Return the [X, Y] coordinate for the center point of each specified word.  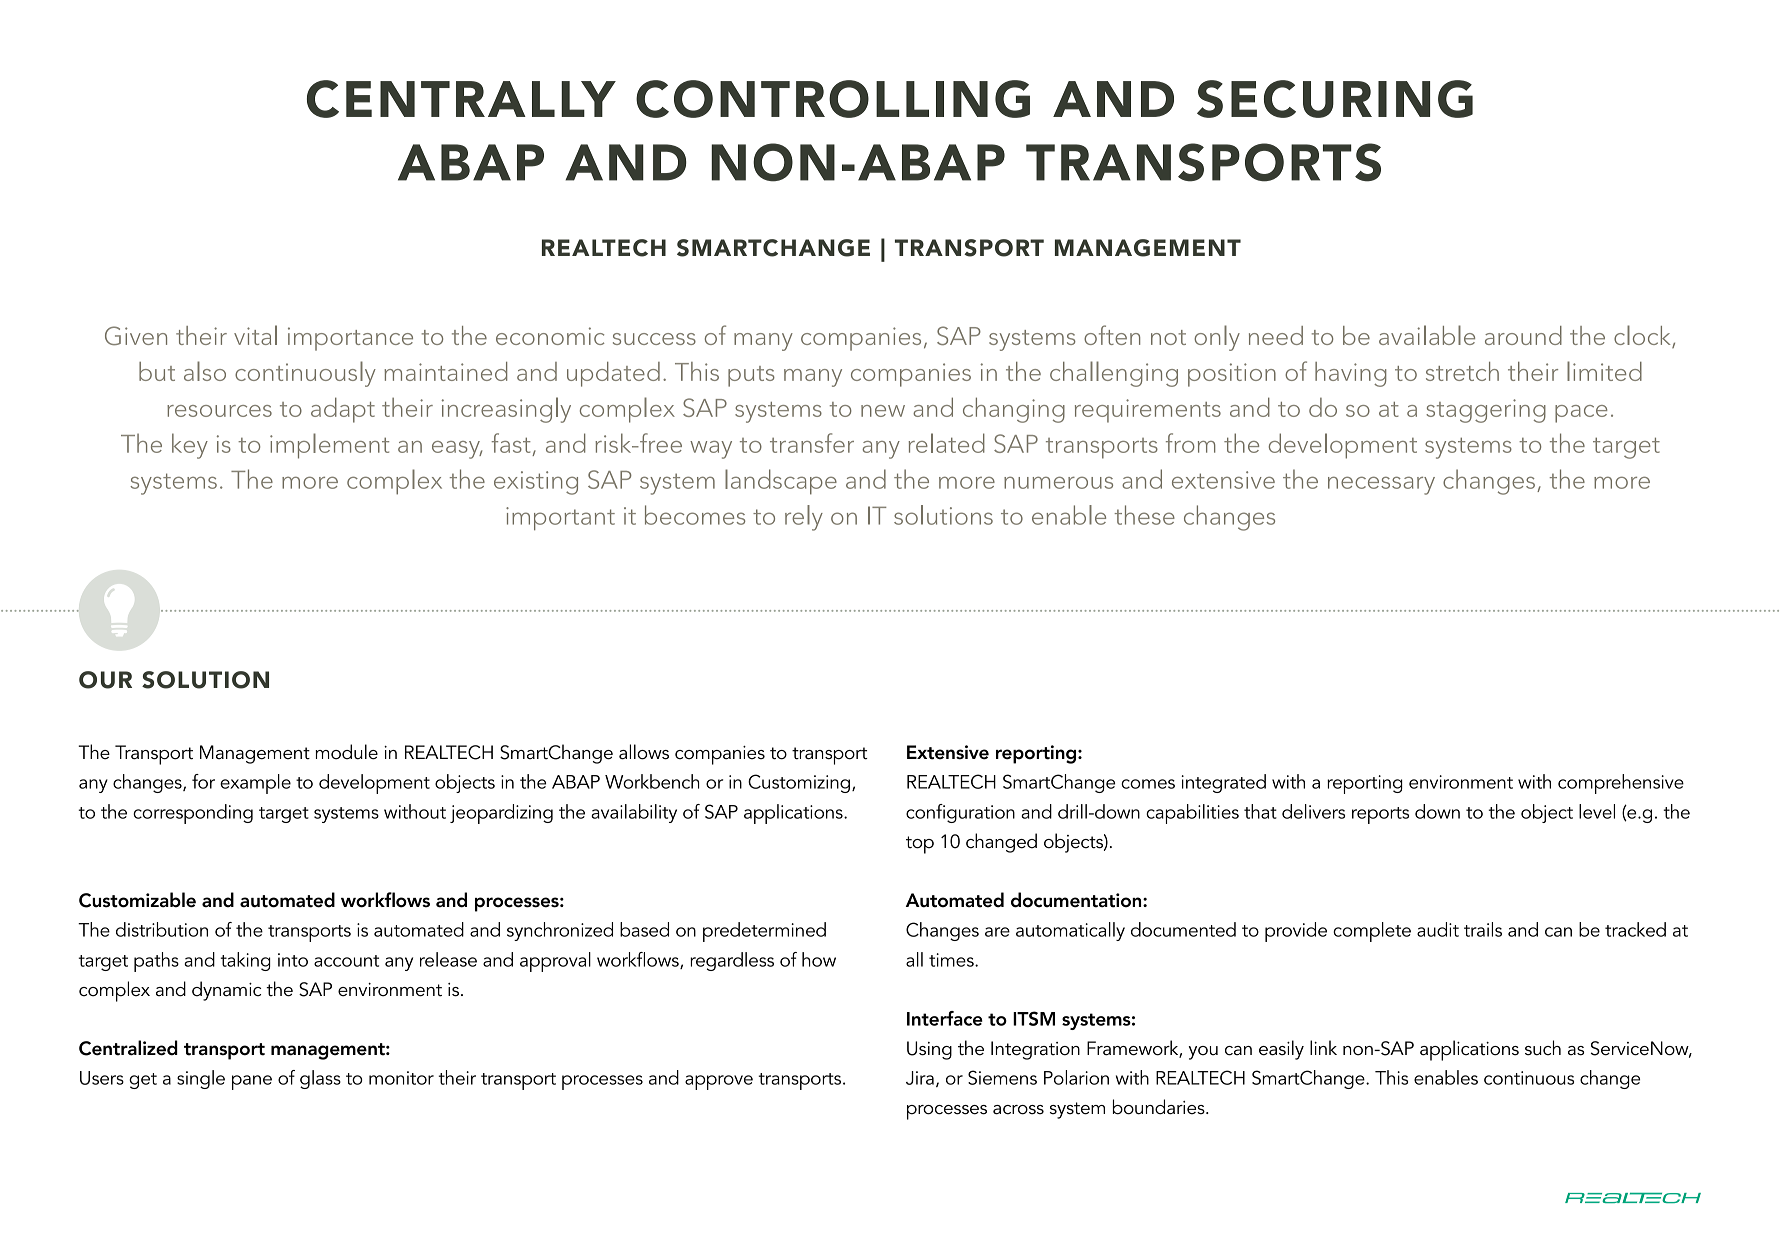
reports [1380, 815]
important [560, 518]
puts [751, 376]
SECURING [1335, 99]
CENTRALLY [461, 99]
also [205, 371]
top [920, 845]
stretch [1462, 371]
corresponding [193, 814]
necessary [1381, 485]
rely [804, 518]
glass [320, 1079]
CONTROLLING [833, 99]
